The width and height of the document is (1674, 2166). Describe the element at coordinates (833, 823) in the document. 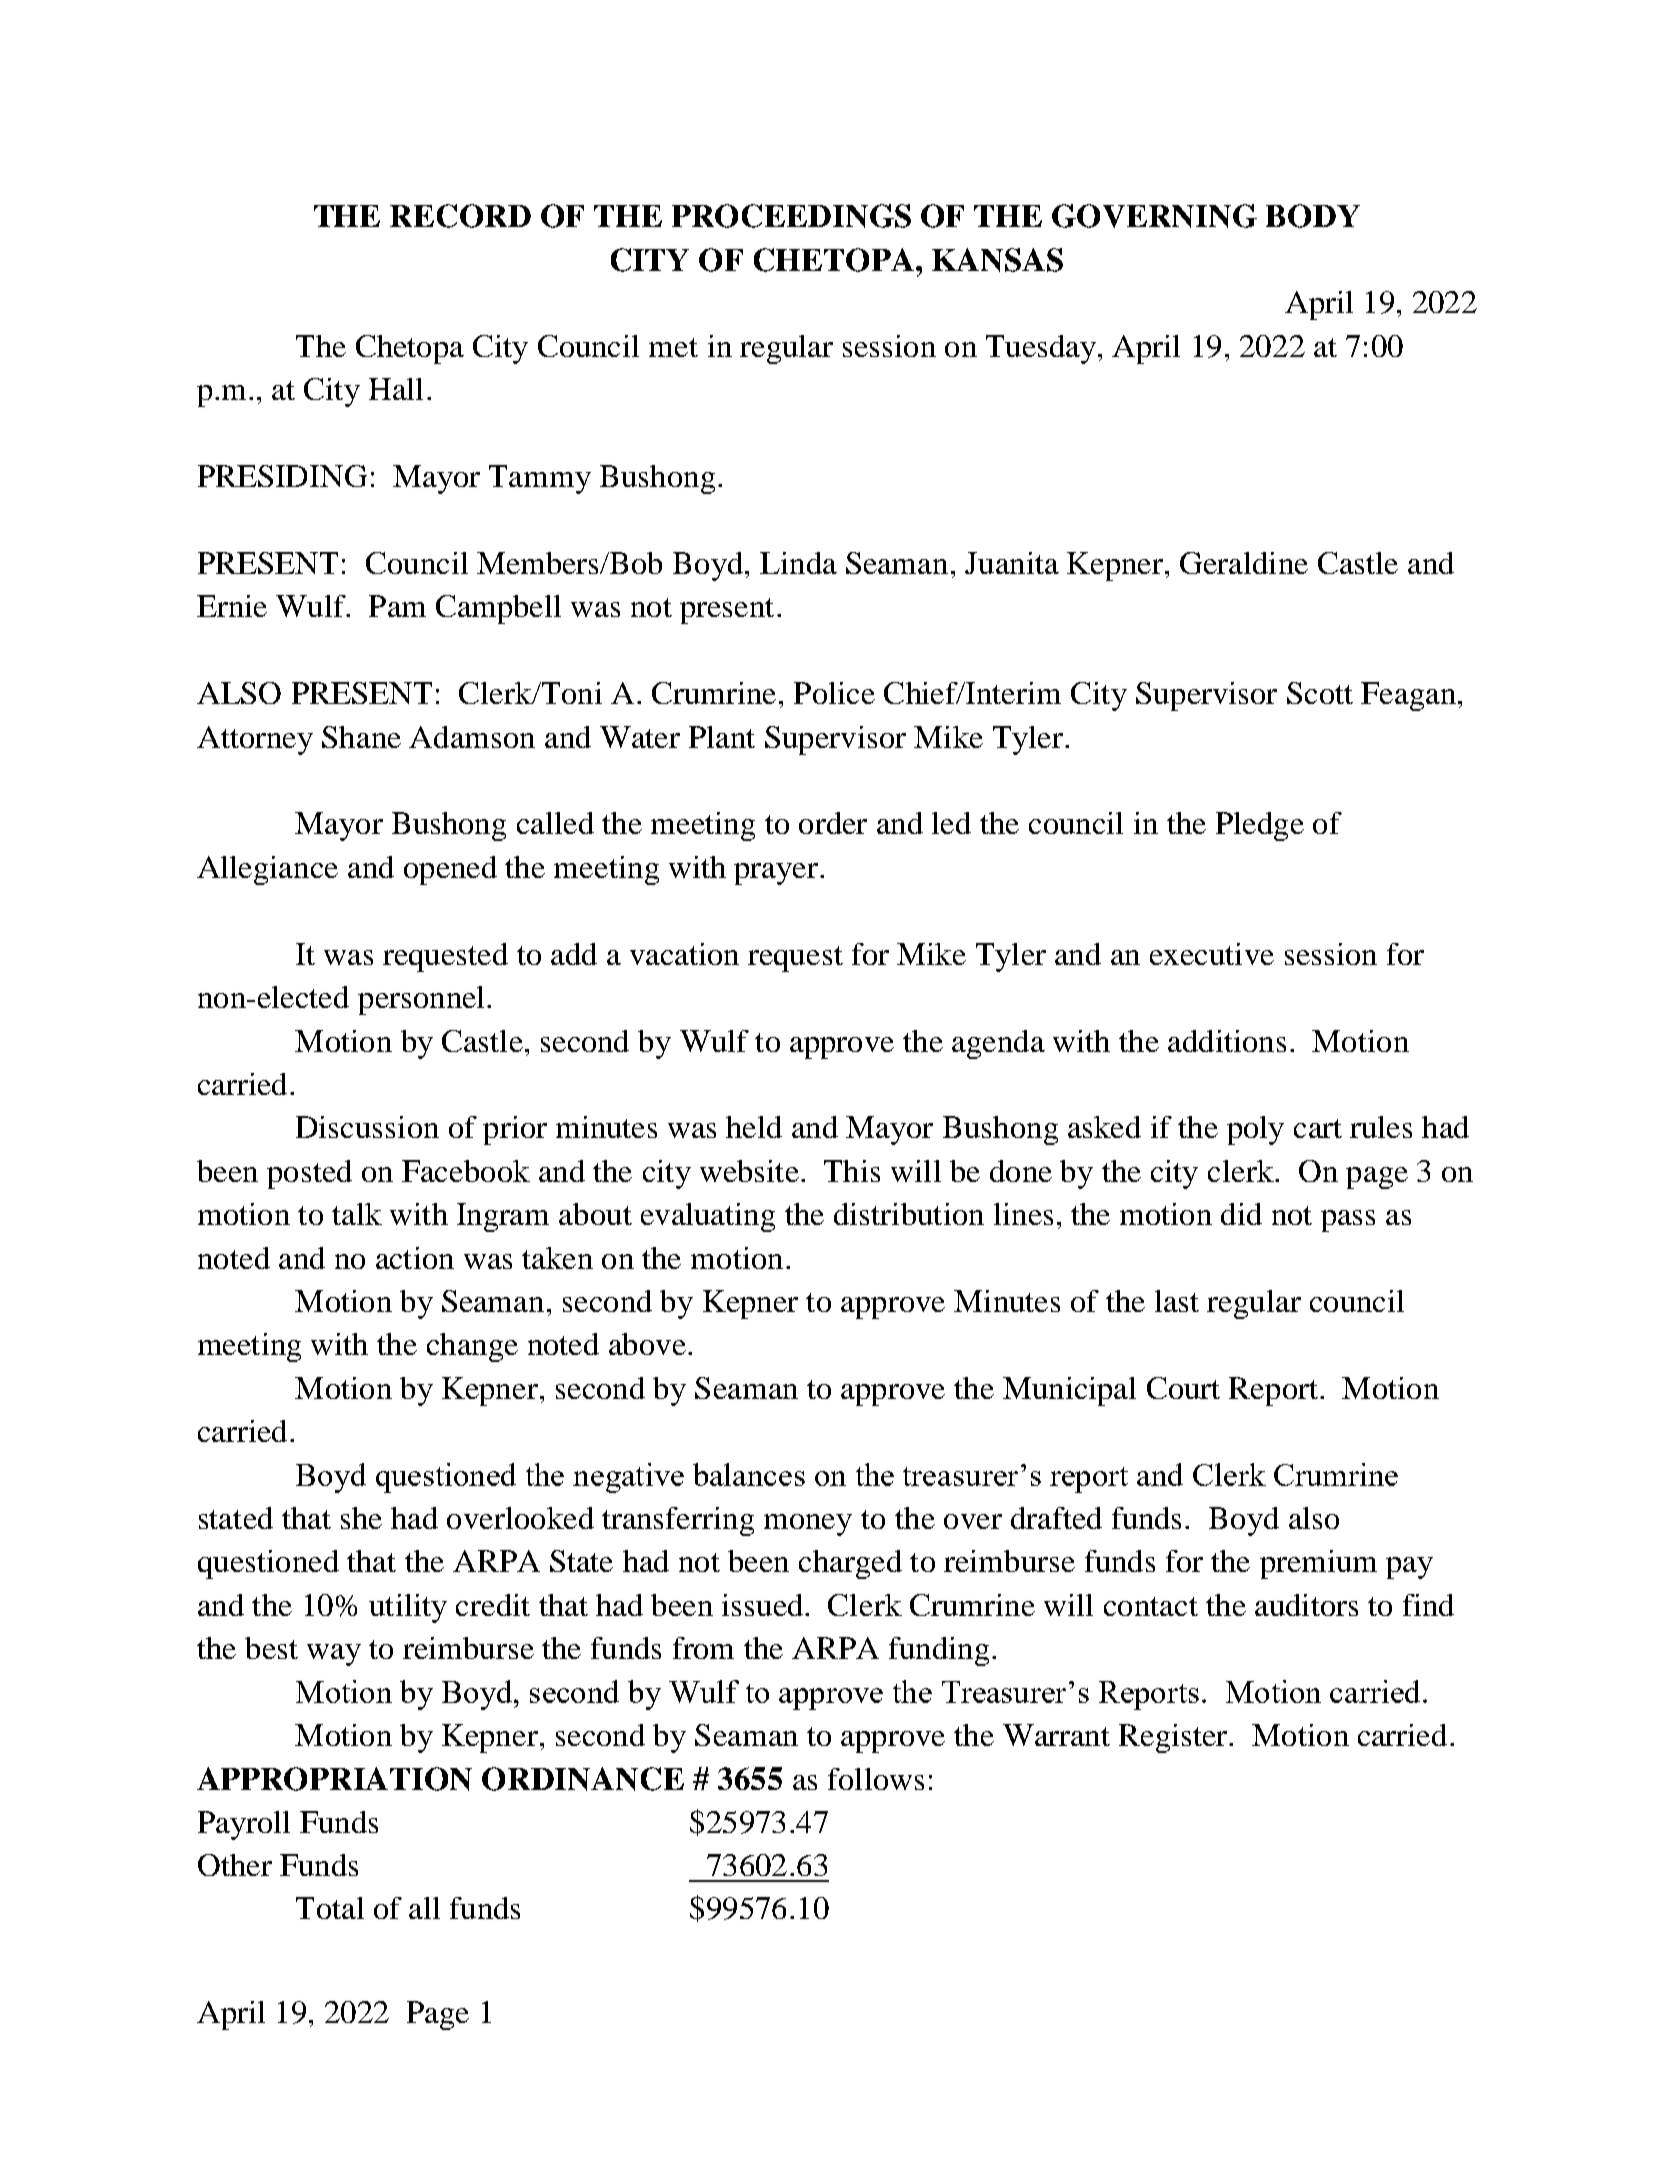

I see `order` at that location.
